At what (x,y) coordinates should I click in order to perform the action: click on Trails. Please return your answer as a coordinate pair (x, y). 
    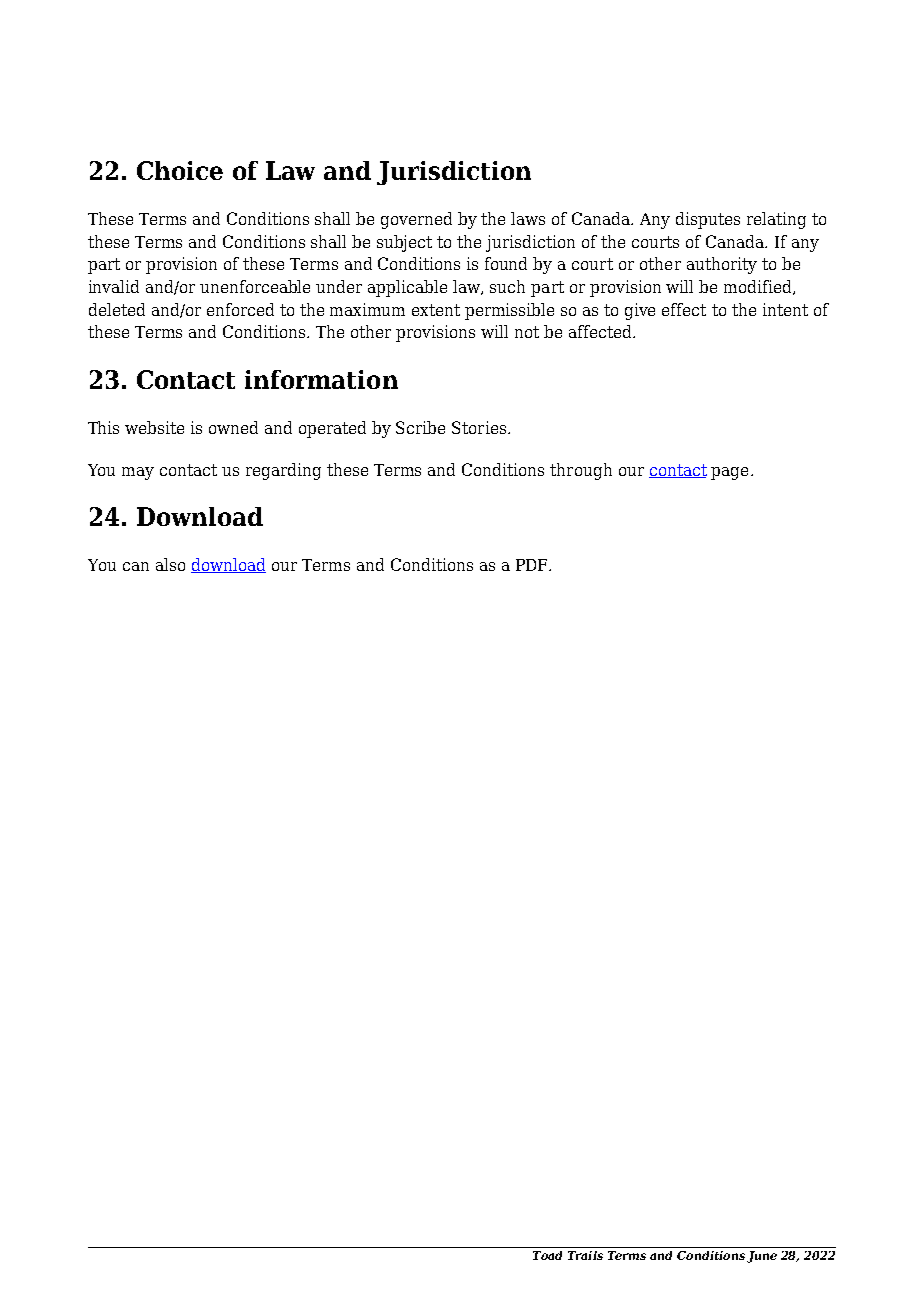
    Looking at the image, I should click on (585, 1255).
